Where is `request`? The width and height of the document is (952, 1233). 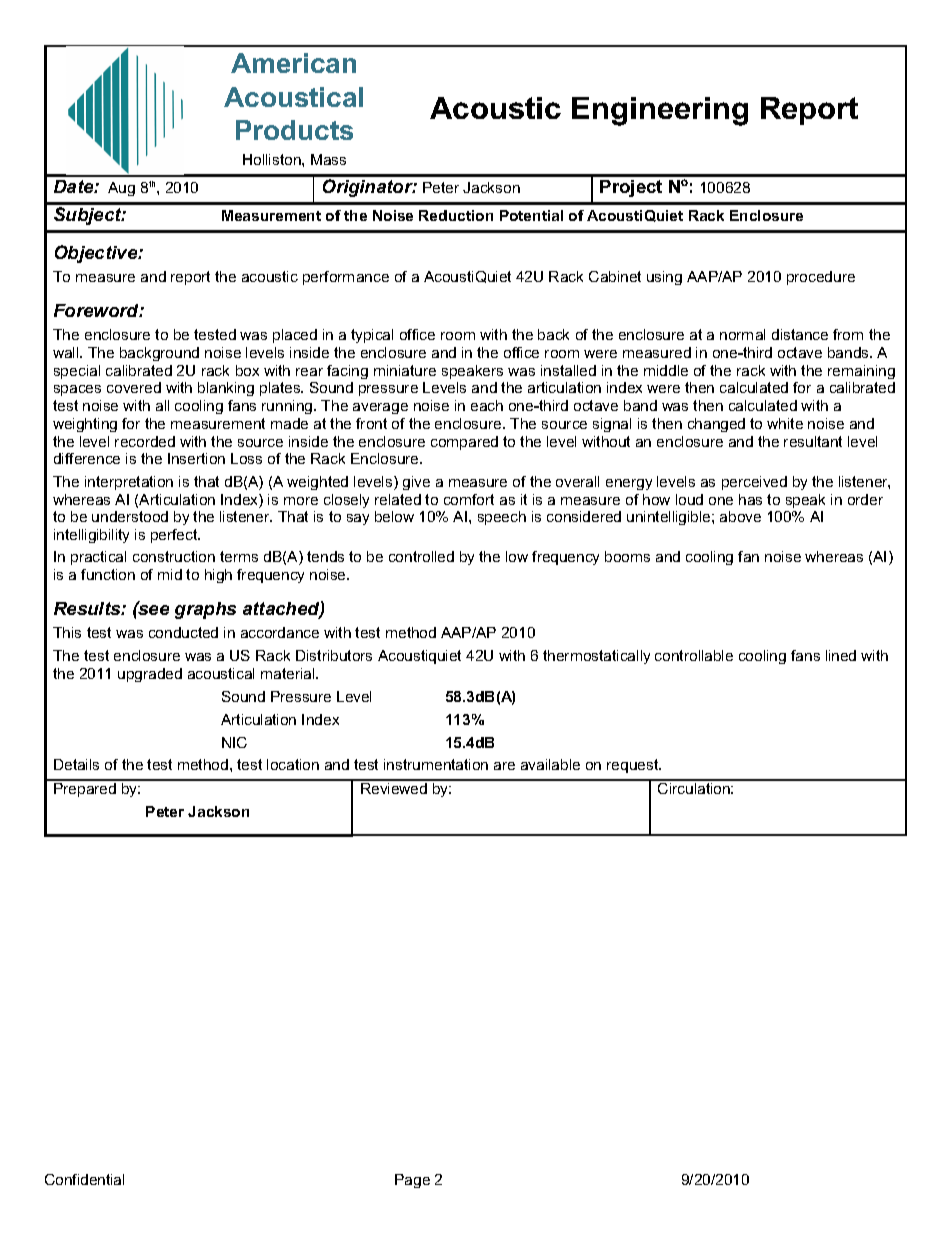
request is located at coordinates (634, 766).
